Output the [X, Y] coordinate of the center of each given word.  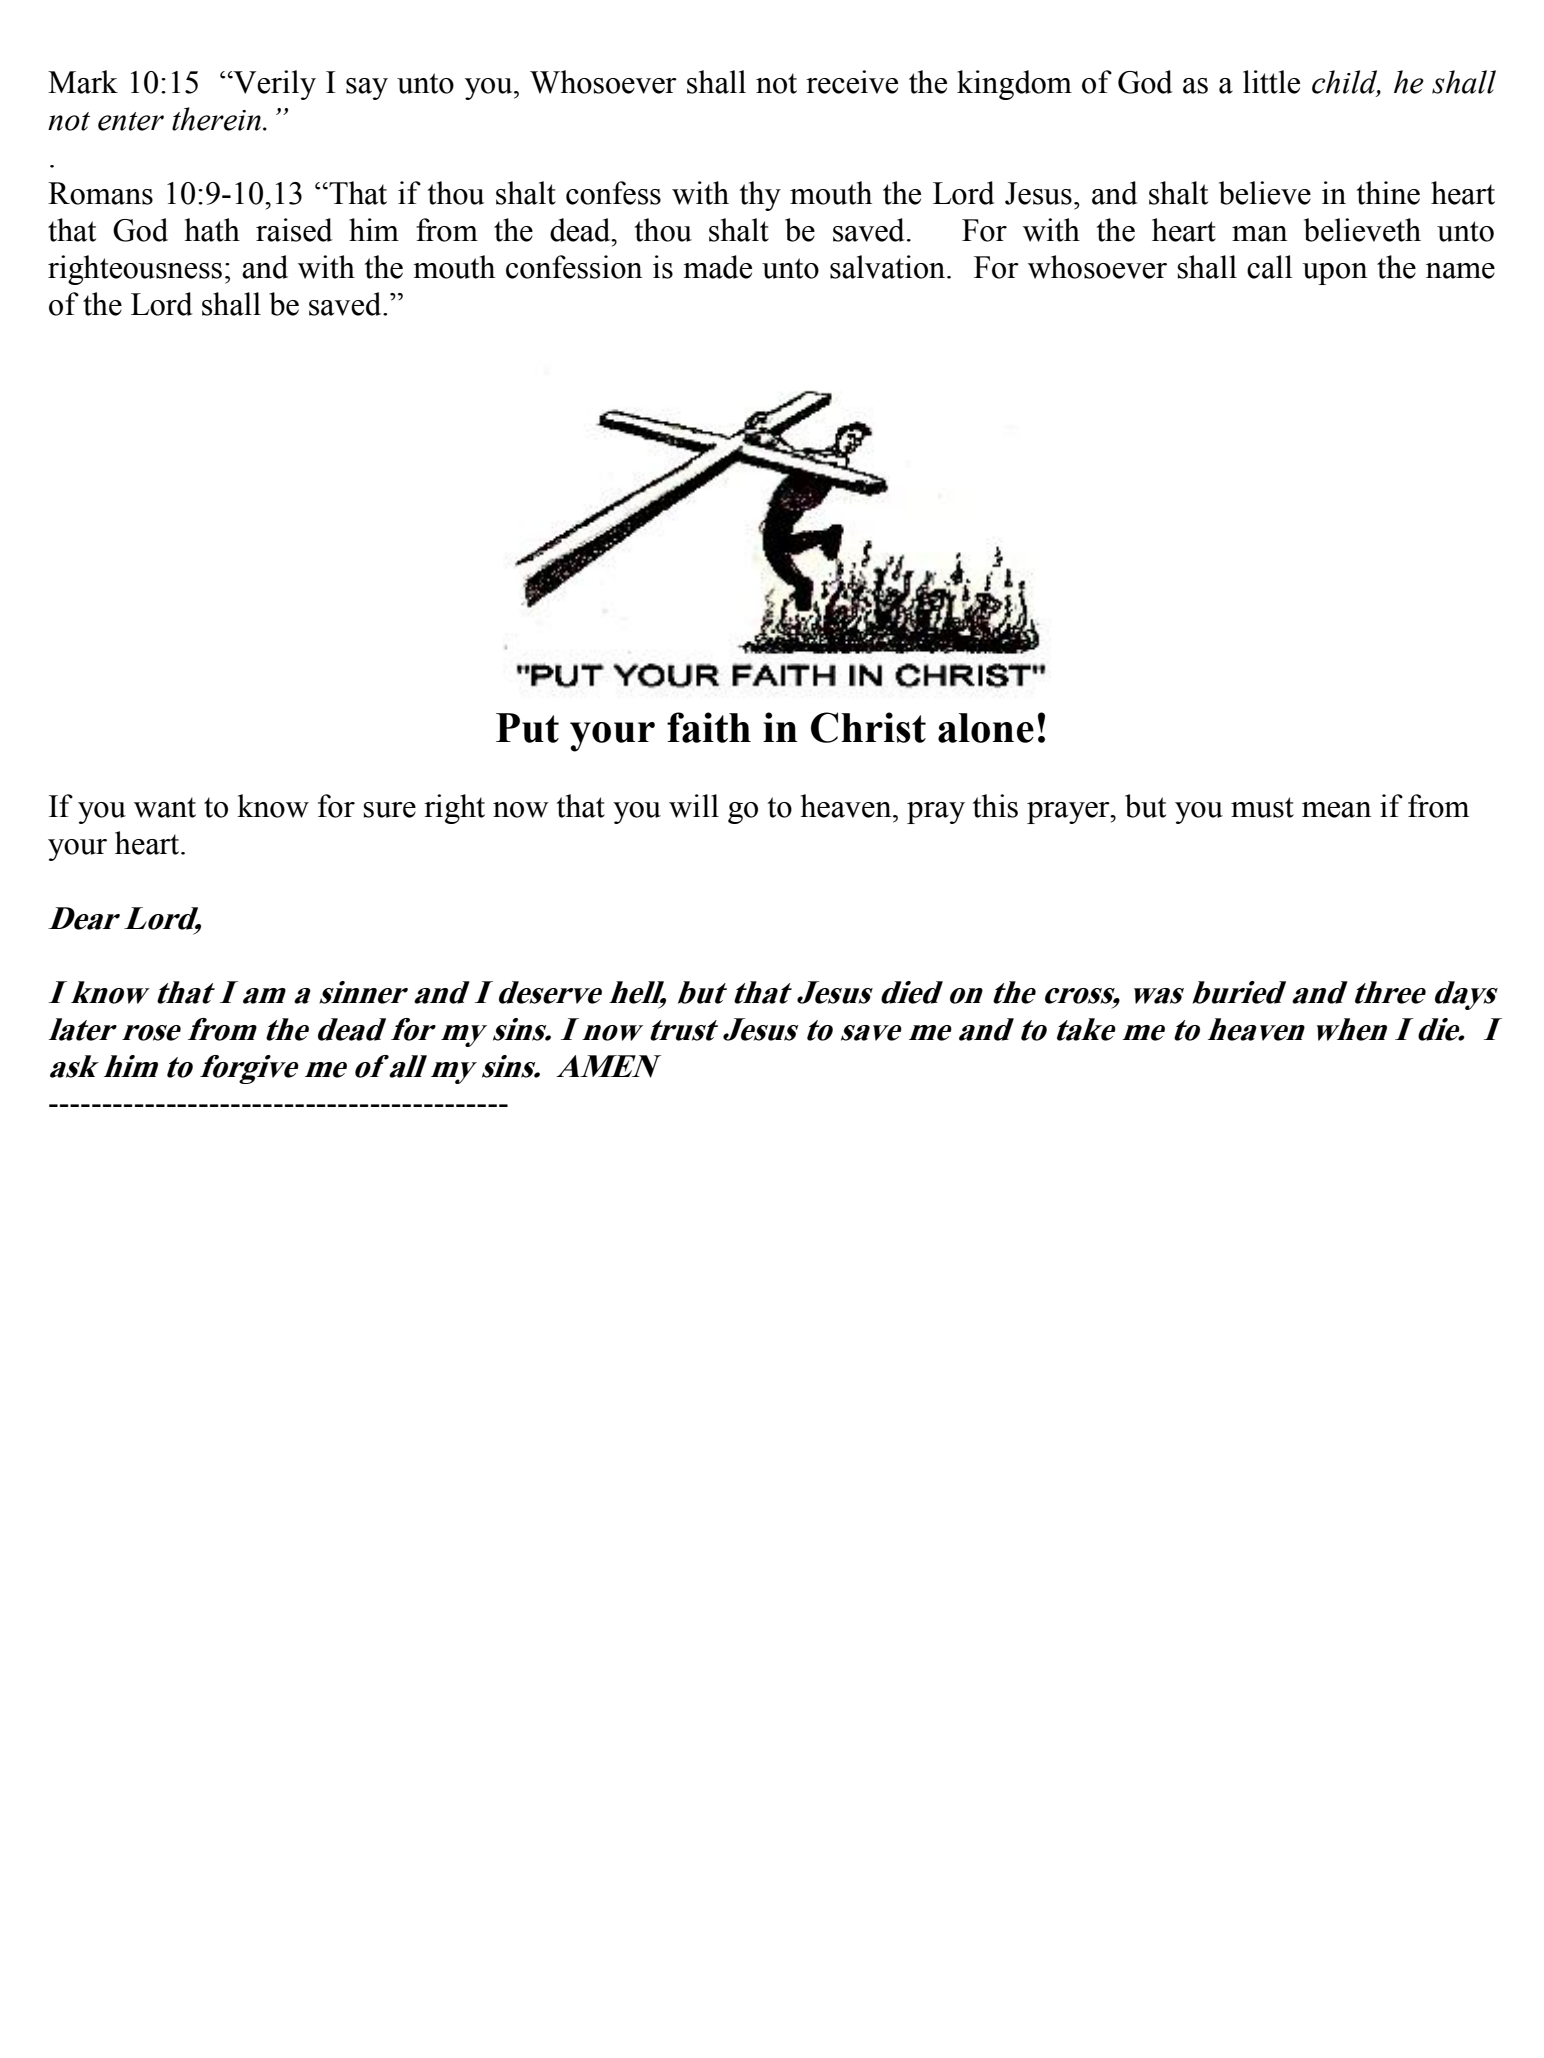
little [1271, 82]
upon [1334, 274]
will [694, 806]
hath [212, 230]
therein [216, 119]
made [717, 267]
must [1262, 807]
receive [852, 82]
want [165, 807]
